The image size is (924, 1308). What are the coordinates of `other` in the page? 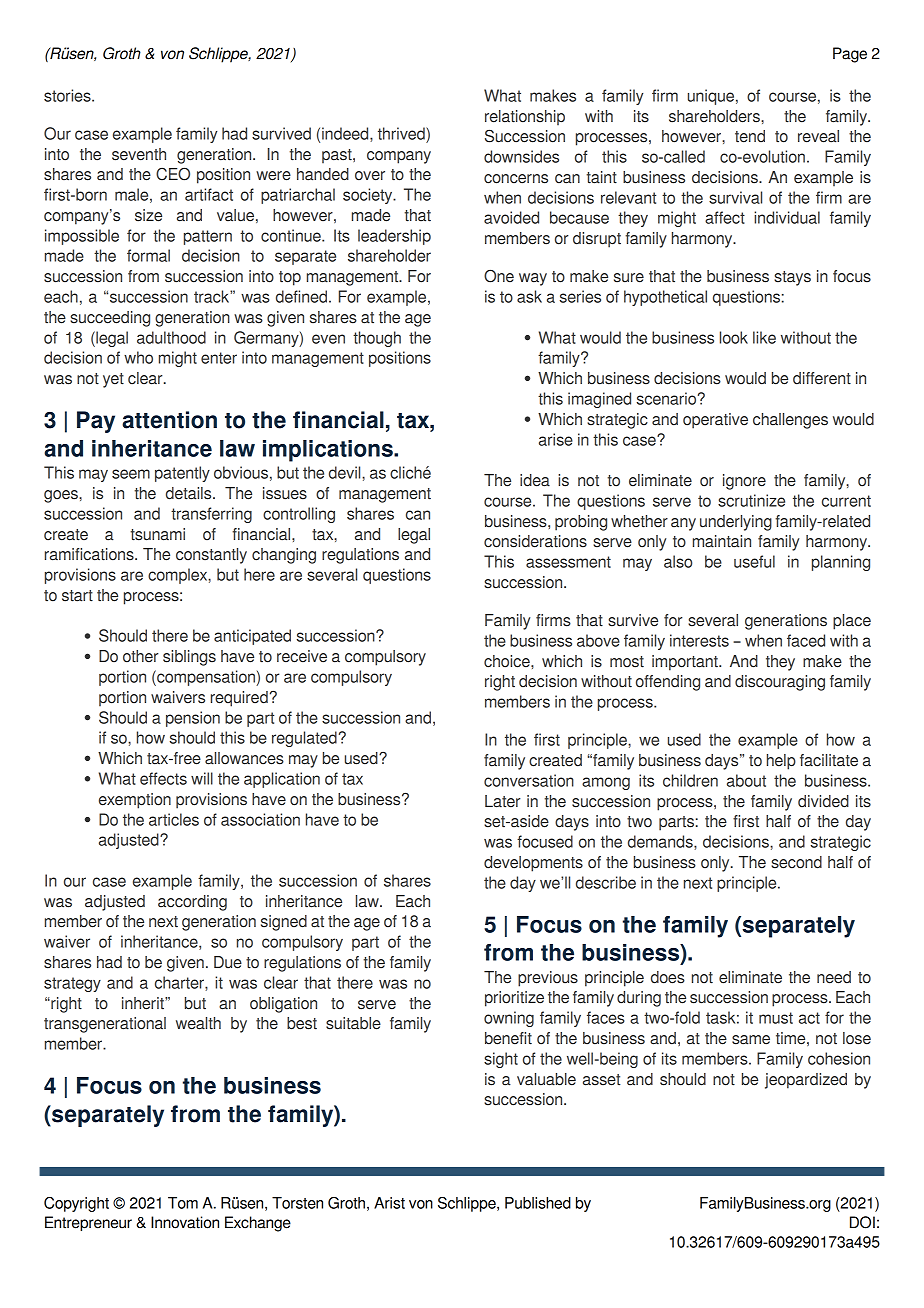 It's located at (141, 656).
